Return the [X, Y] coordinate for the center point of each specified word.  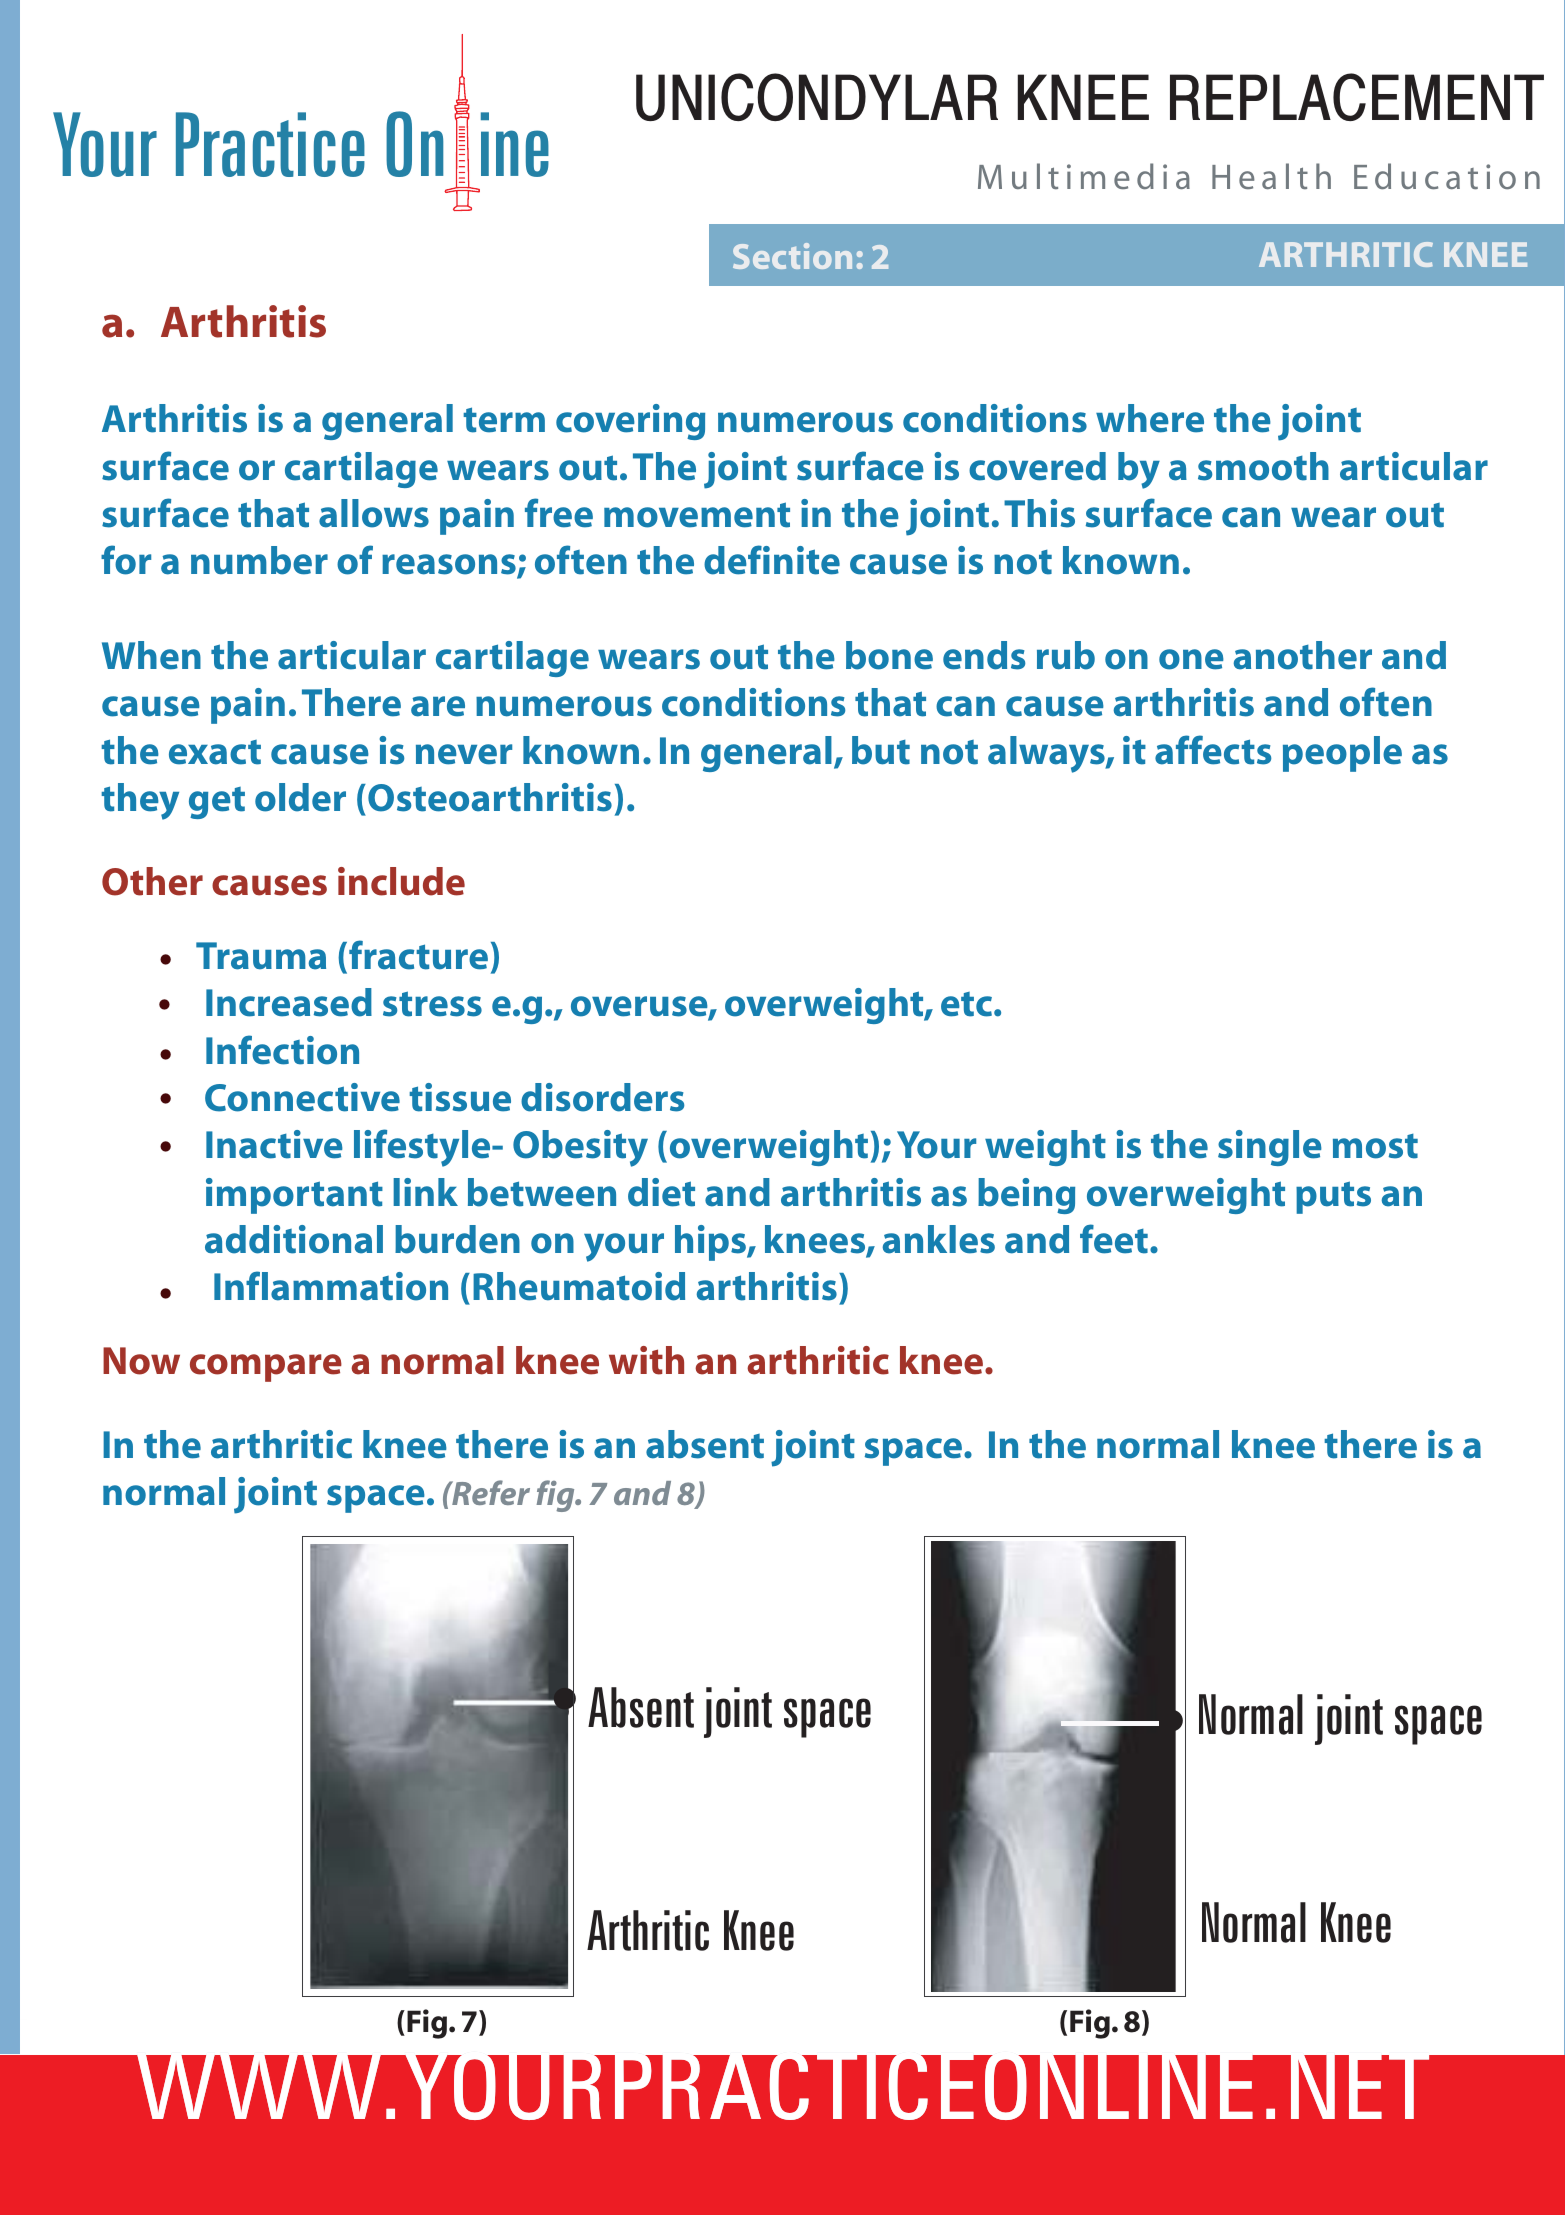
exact [215, 752]
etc [966, 1004]
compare [266, 1368]
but [881, 750]
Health [1271, 176]
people [1342, 754]
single [1270, 1148]
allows [374, 513]
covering [630, 422]
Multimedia [1084, 176]
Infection [282, 1050]
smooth [1263, 466]
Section [792, 256]
